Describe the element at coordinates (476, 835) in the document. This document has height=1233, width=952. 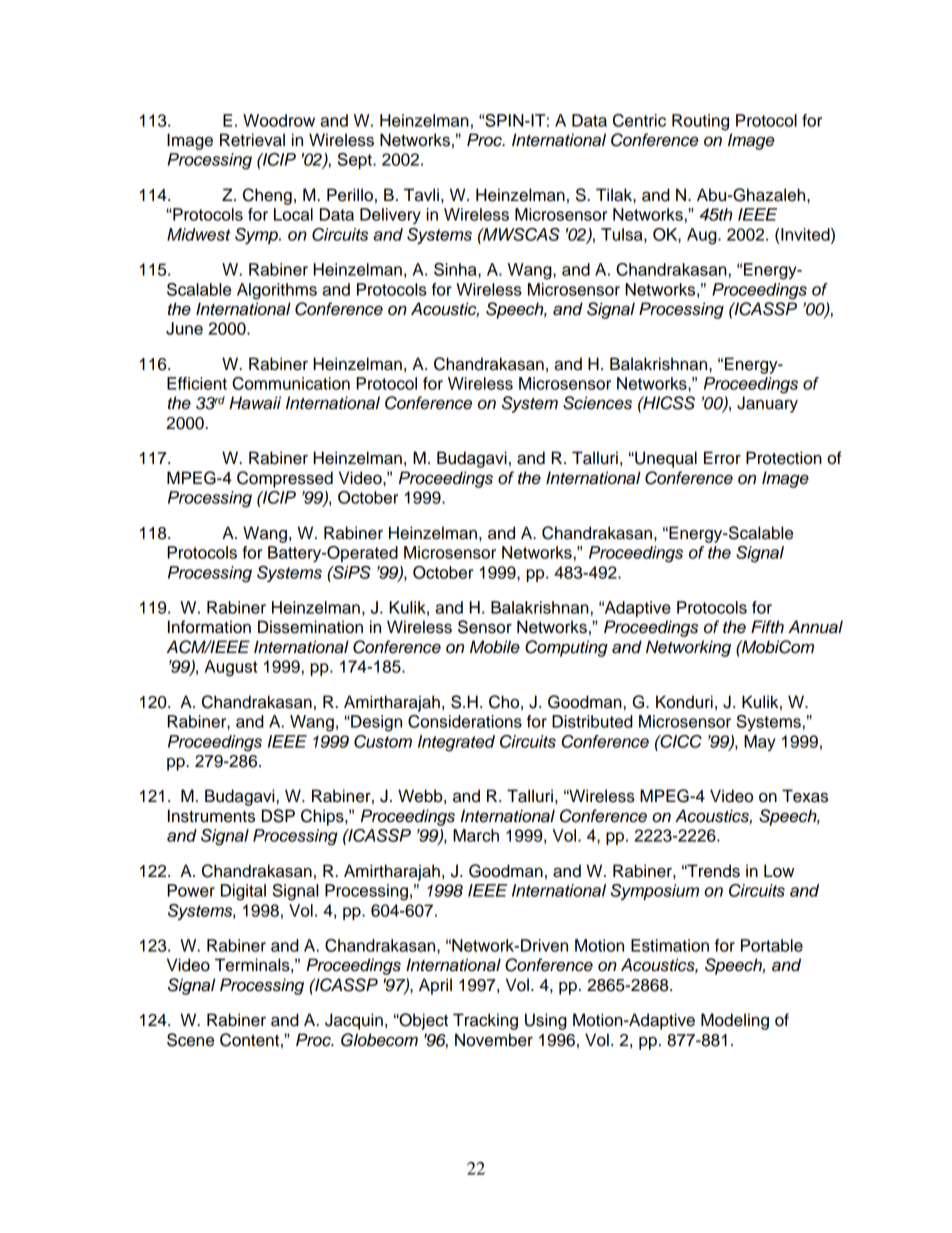
I see `March` at that location.
